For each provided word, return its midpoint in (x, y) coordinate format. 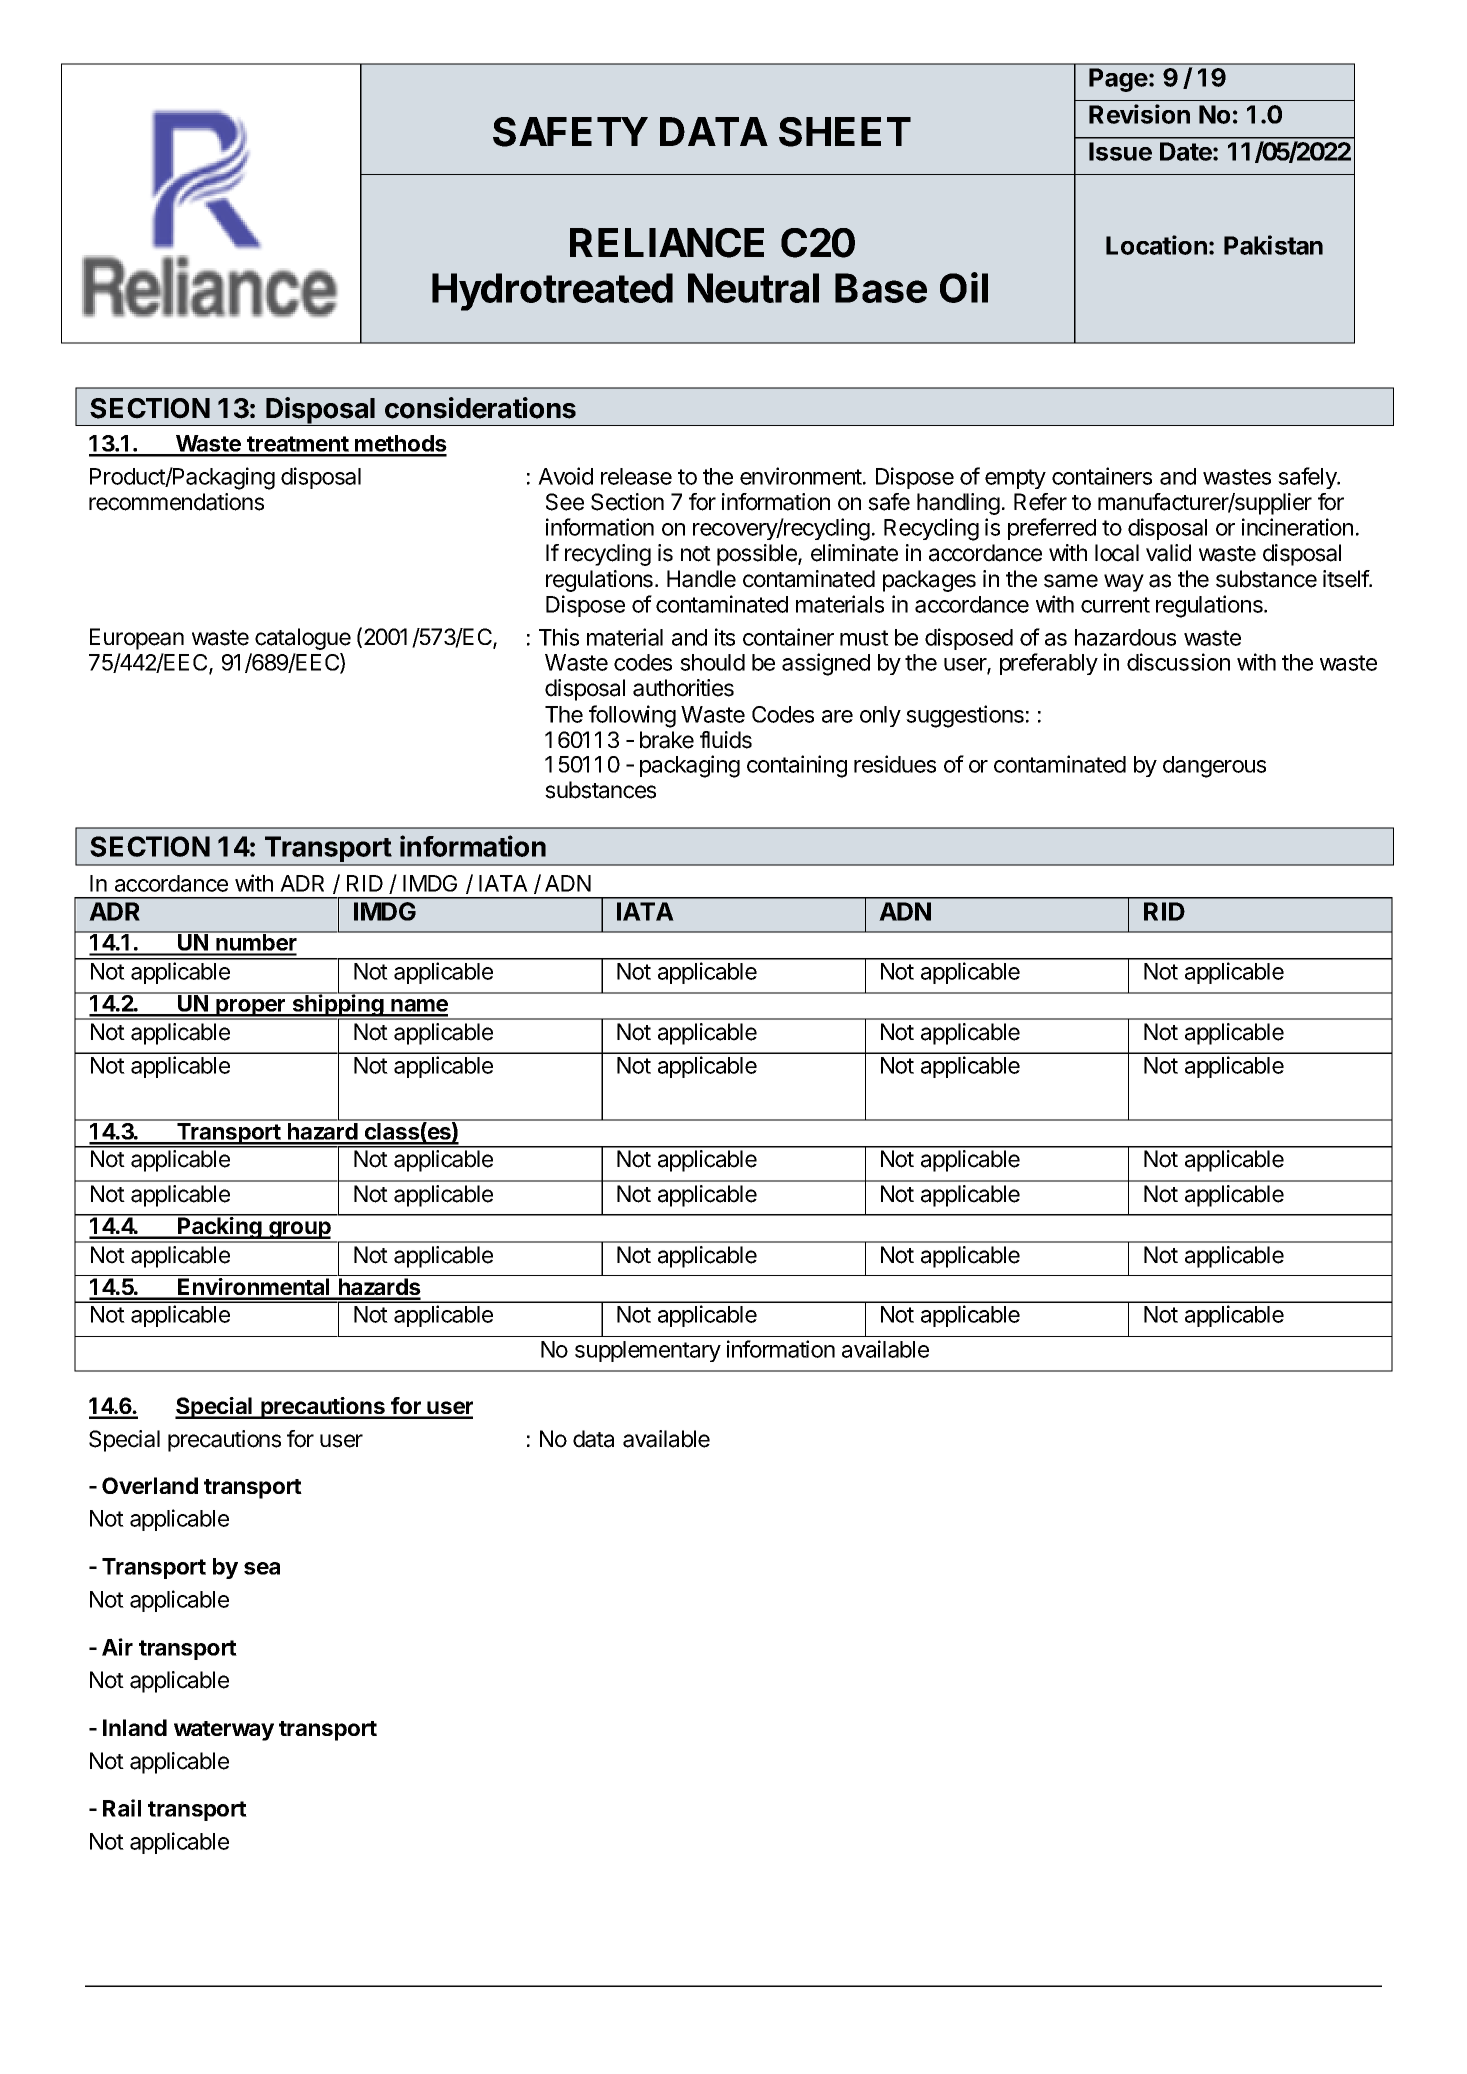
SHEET (845, 132)
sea (262, 1568)
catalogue (303, 639)
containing (797, 766)
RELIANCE (667, 243)
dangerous (1214, 767)
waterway (224, 1731)
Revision (1139, 114)
